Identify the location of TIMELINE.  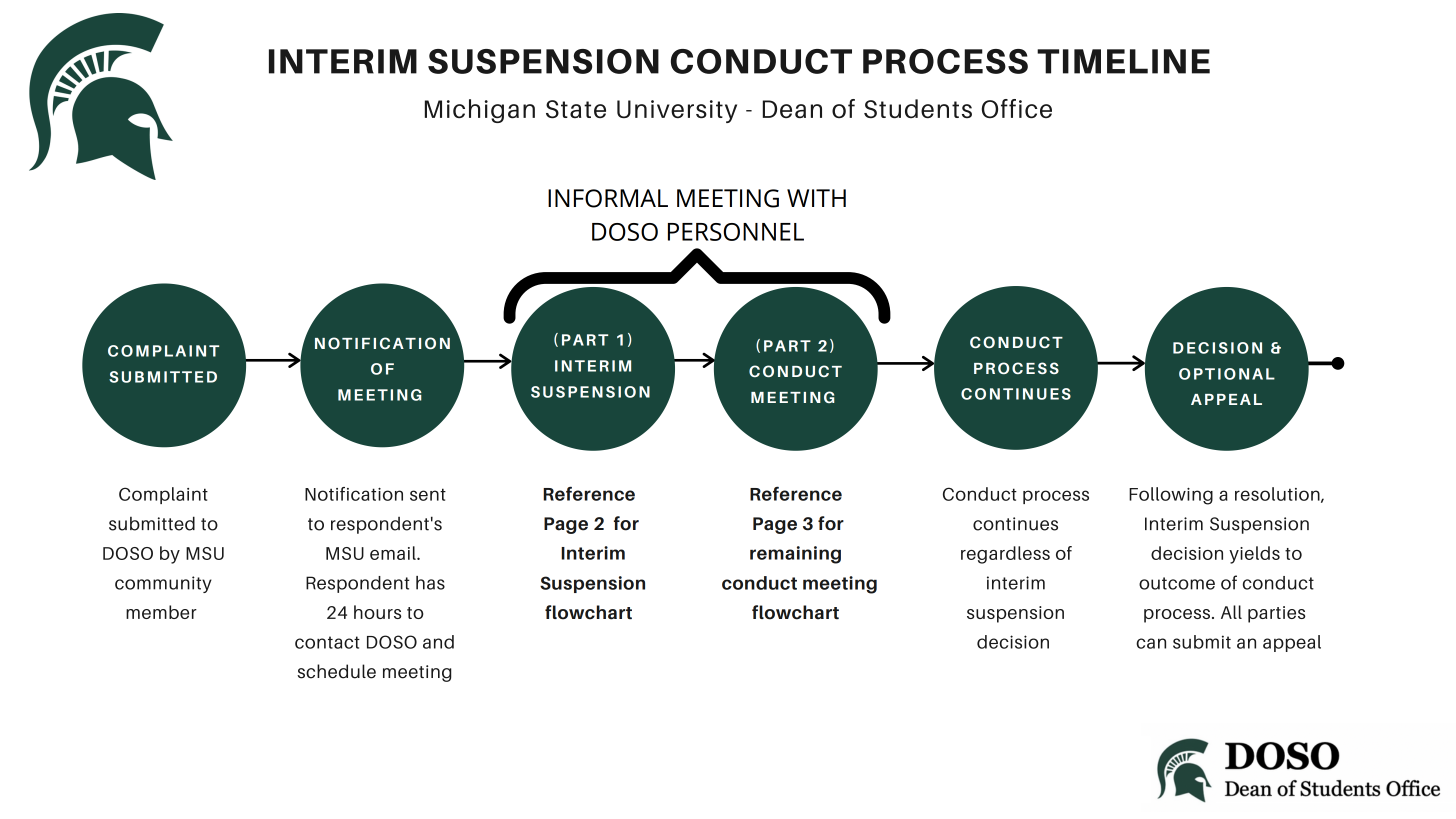
(1123, 61).
